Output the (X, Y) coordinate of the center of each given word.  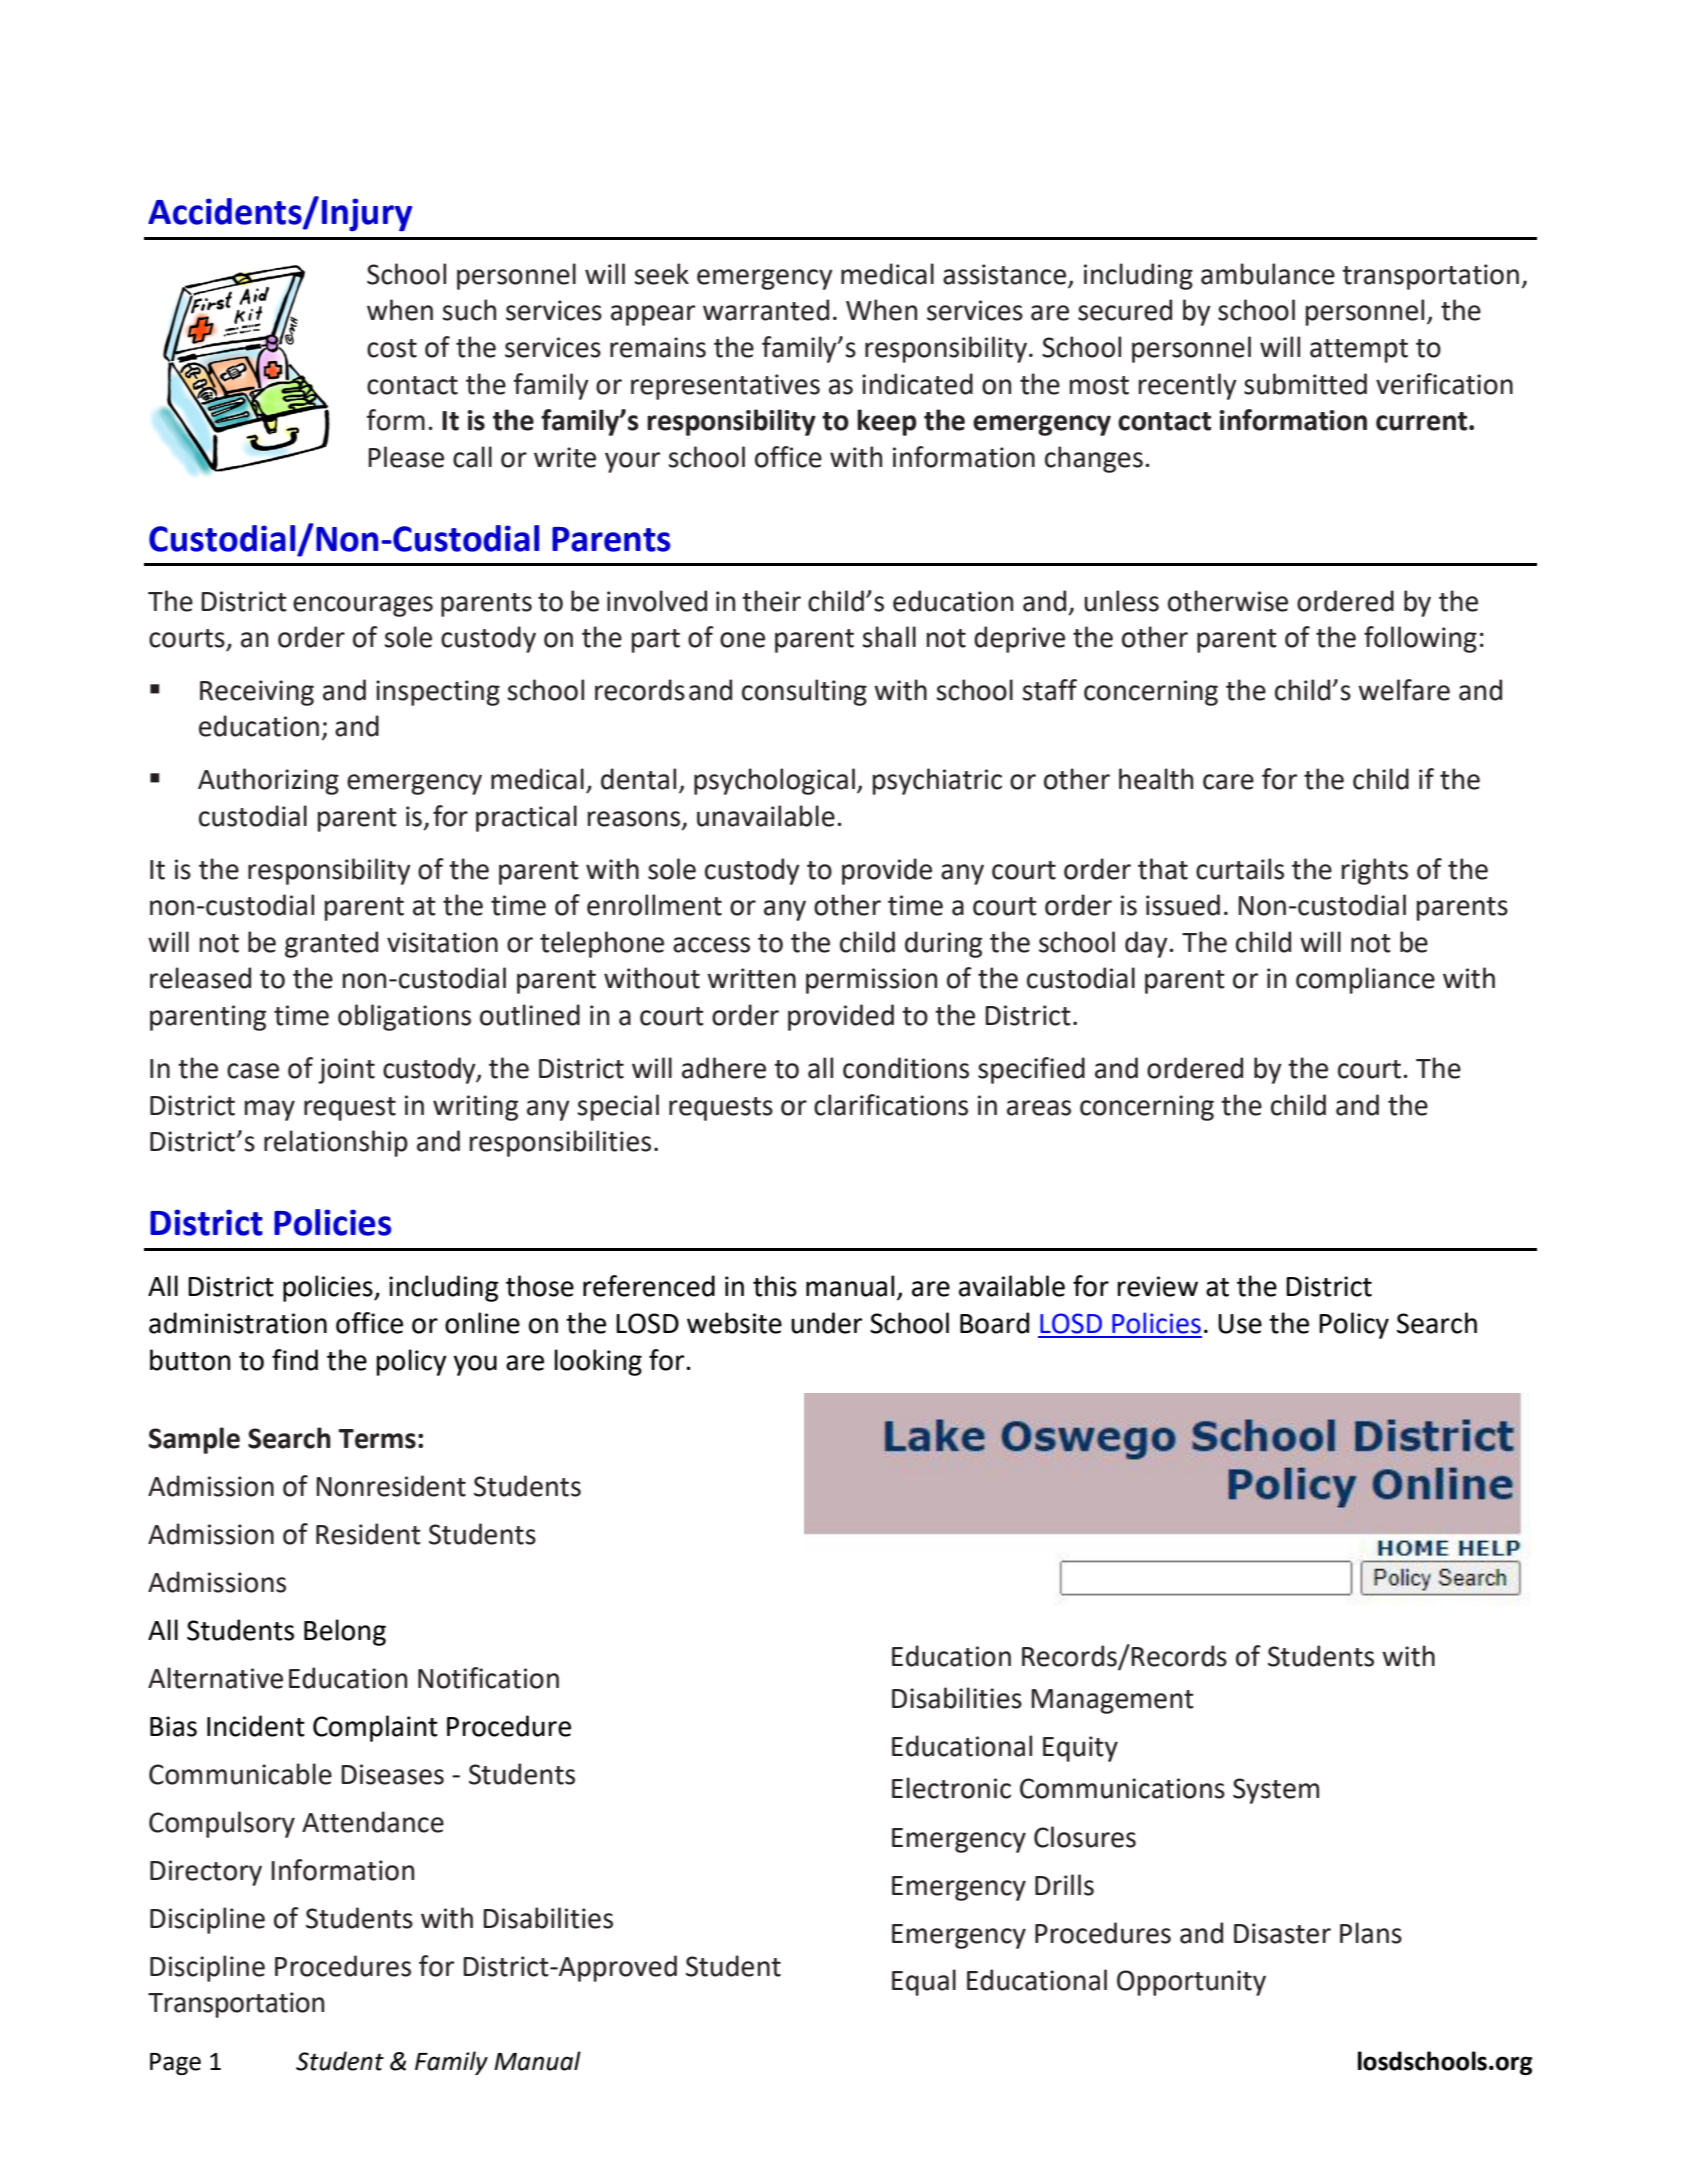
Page (175, 2064)
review (1157, 1286)
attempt (1359, 351)
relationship (336, 1143)
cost (392, 348)
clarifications (891, 1105)
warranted (766, 310)
